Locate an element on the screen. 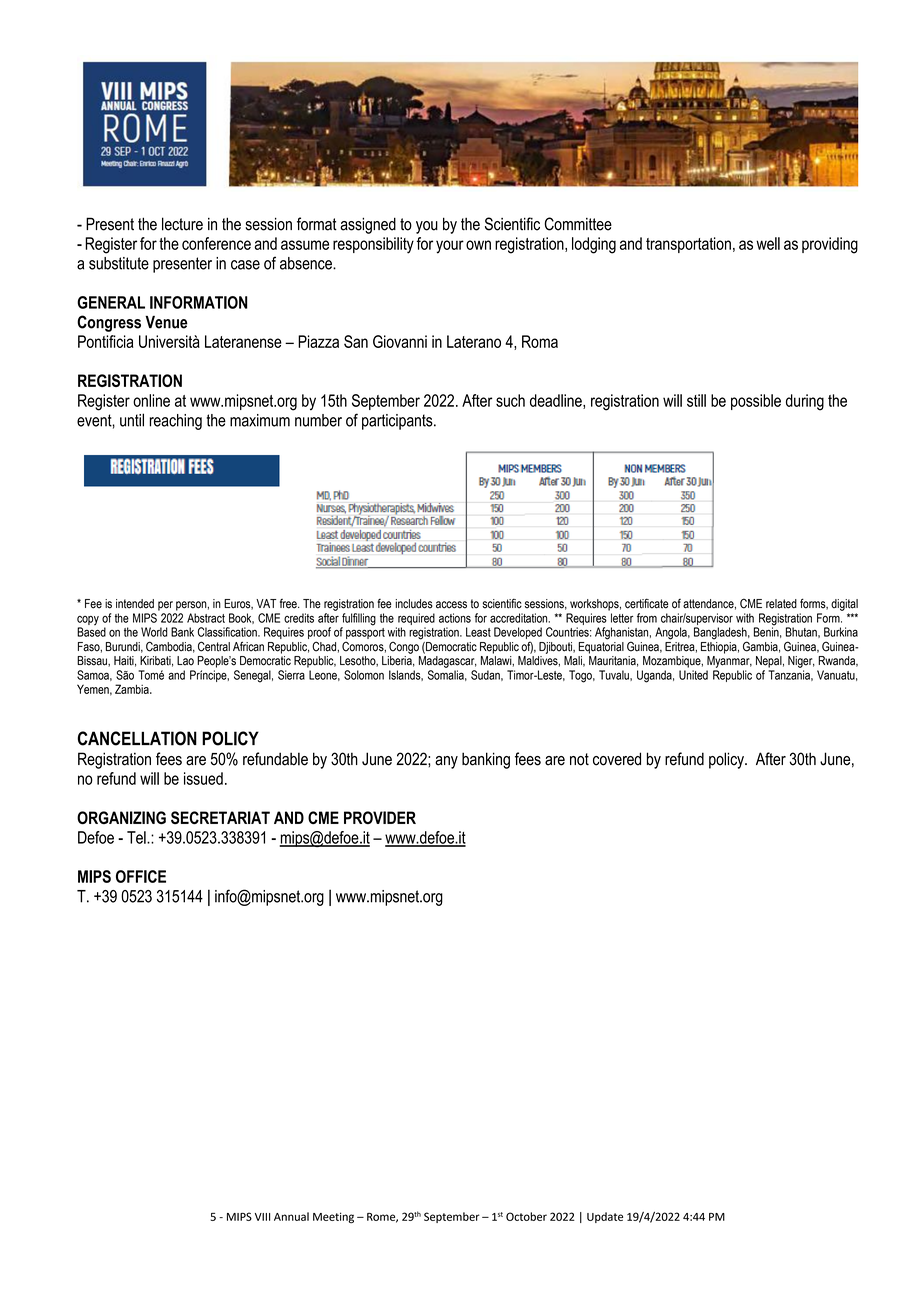  participants is located at coordinates (398, 422).
